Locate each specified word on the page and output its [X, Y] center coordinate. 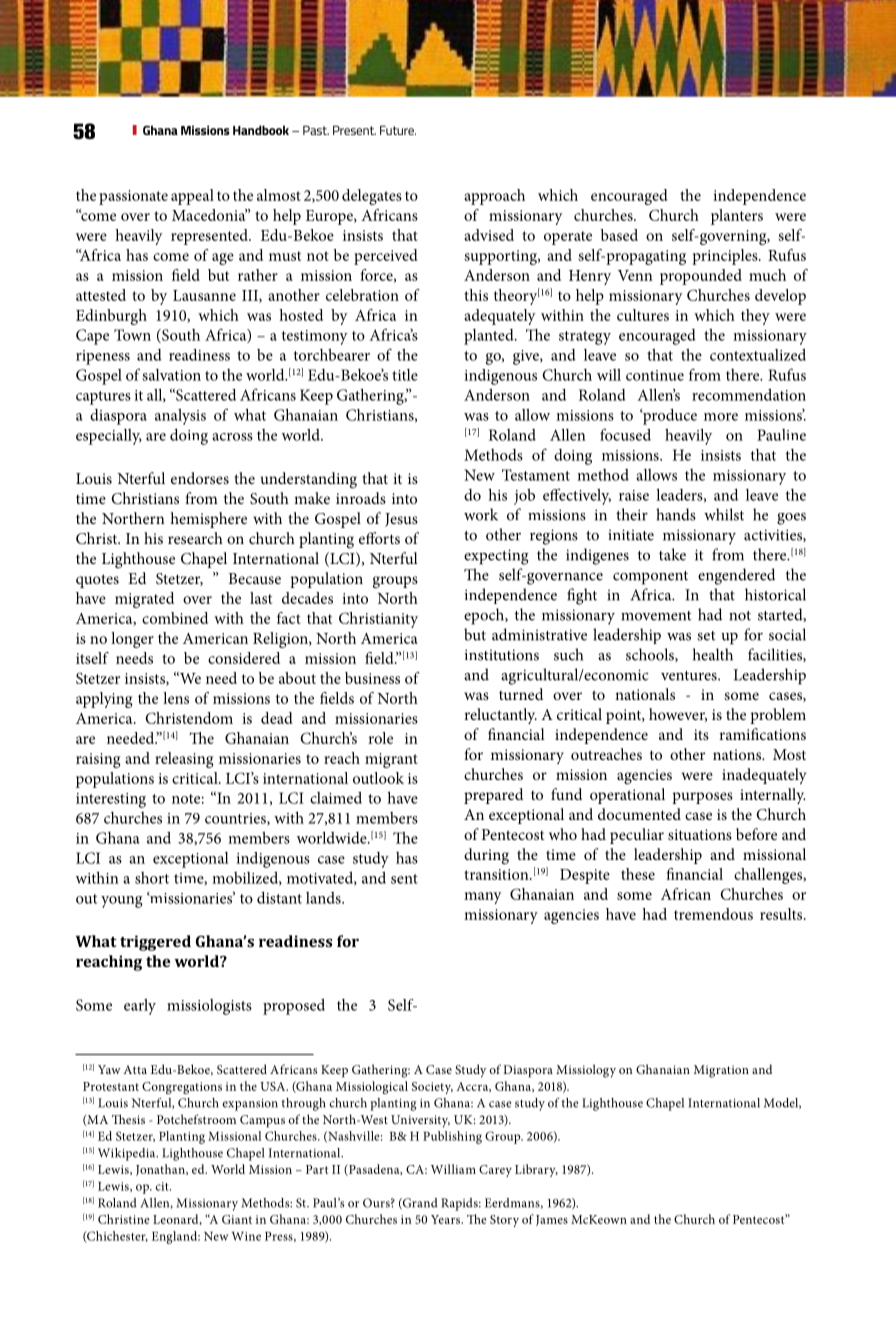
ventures [690, 676]
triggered [155, 943]
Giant [237, 1219]
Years [446, 1219]
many [483, 898]
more [721, 417]
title [405, 375]
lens [176, 698]
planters [737, 217]
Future [398, 130]
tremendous [713, 914]
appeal [192, 197]
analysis [180, 417]
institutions [502, 655]
